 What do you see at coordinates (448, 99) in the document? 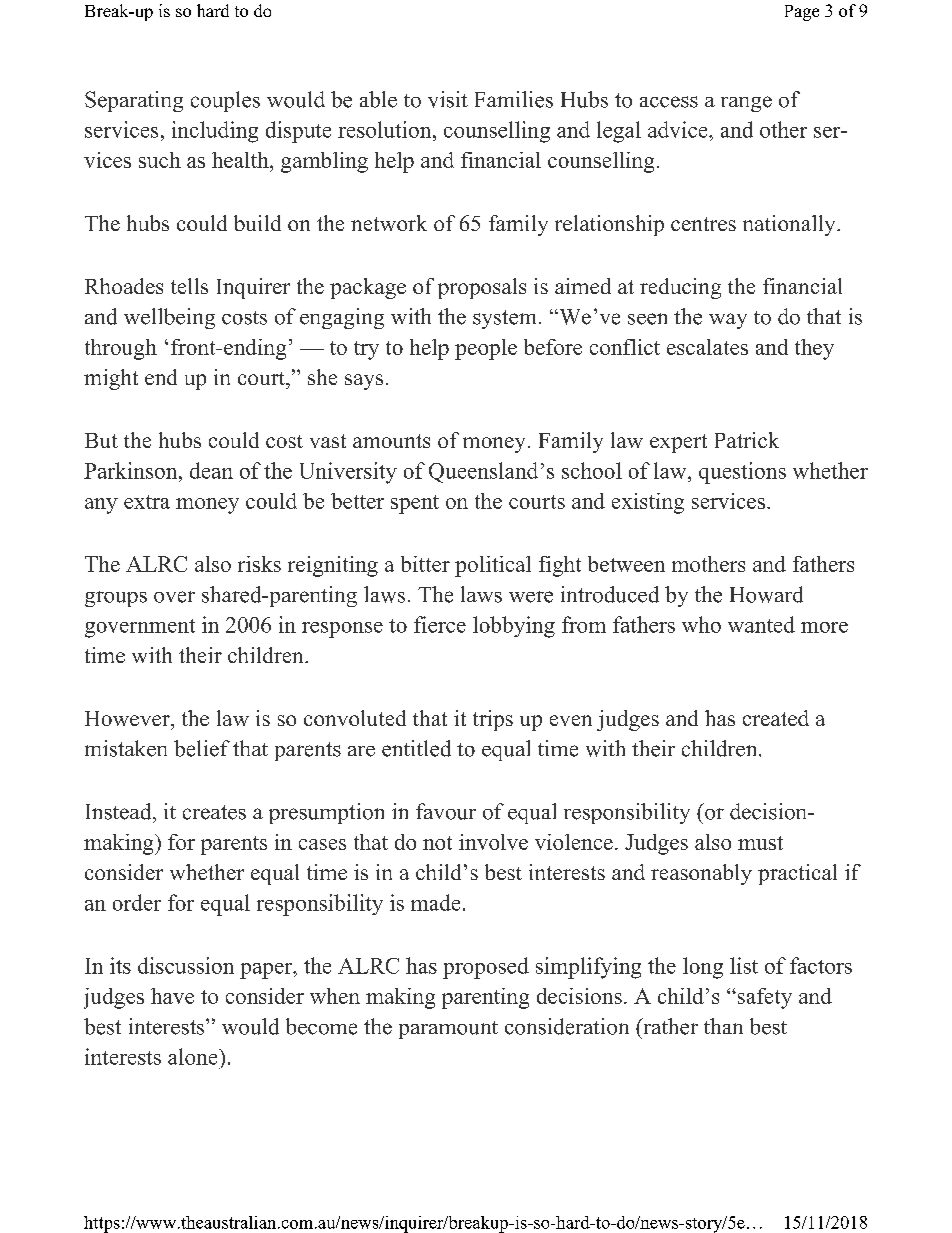
I see `visit` at bounding box center [448, 99].
